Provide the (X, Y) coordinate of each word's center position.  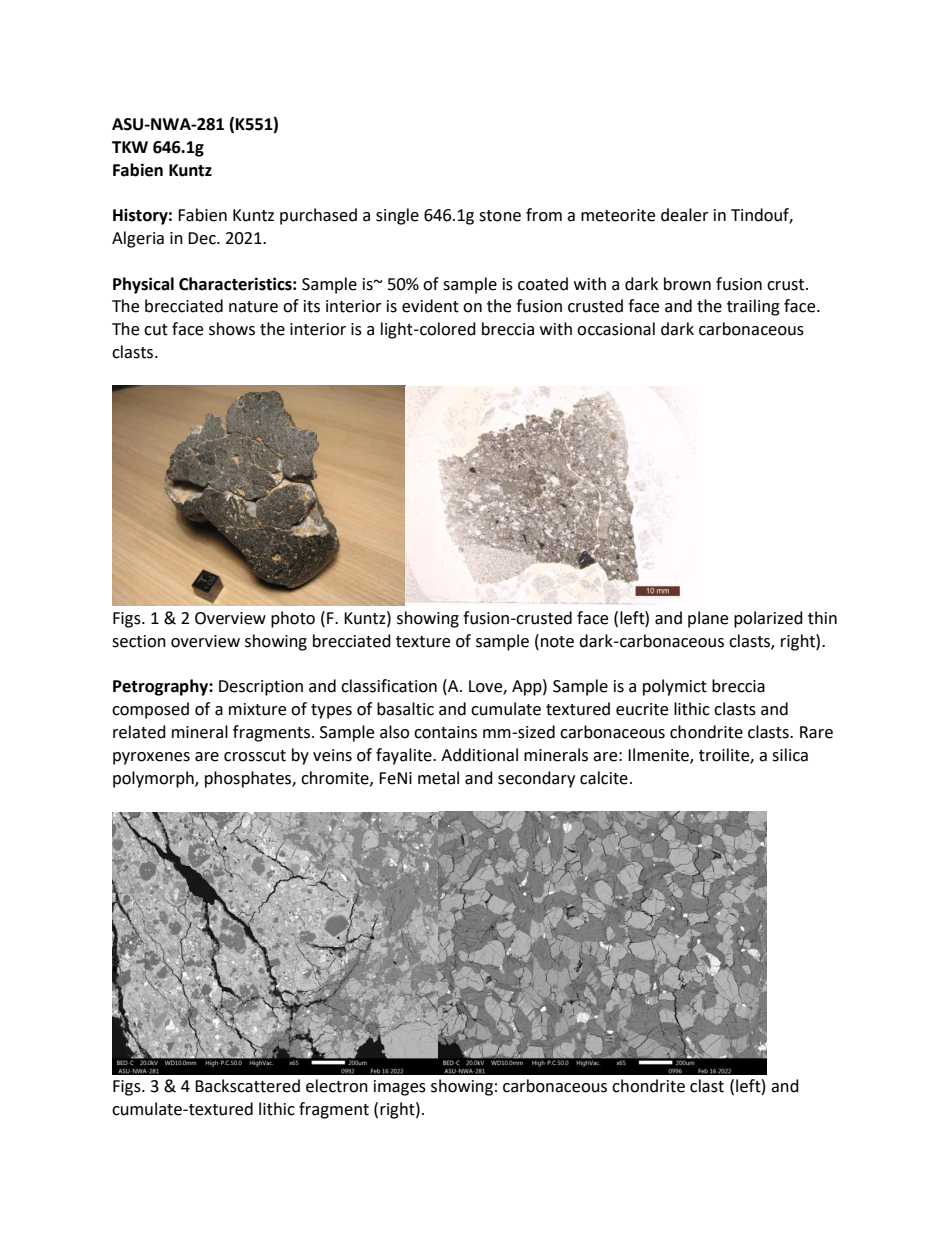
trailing (753, 307)
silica (790, 755)
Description (261, 688)
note (557, 642)
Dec (203, 238)
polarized (768, 619)
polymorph (154, 779)
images (400, 1088)
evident (430, 306)
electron (337, 1086)
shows (232, 329)
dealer (685, 215)
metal (438, 778)
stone (500, 216)
